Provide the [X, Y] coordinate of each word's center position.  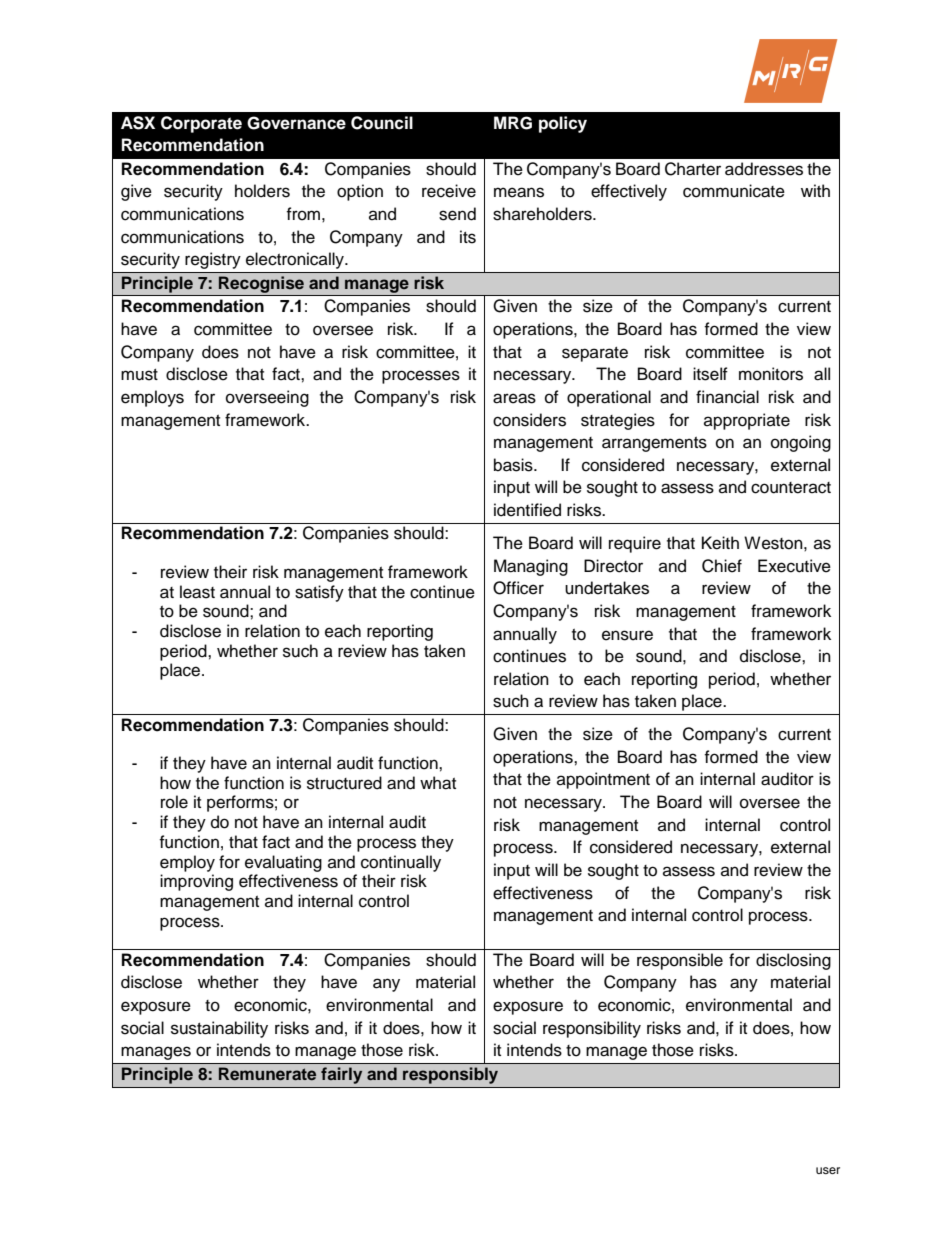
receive [449, 191]
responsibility [592, 1029]
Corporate [201, 124]
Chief [722, 566]
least [197, 592]
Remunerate [267, 1073]
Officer [518, 588]
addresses [764, 169]
